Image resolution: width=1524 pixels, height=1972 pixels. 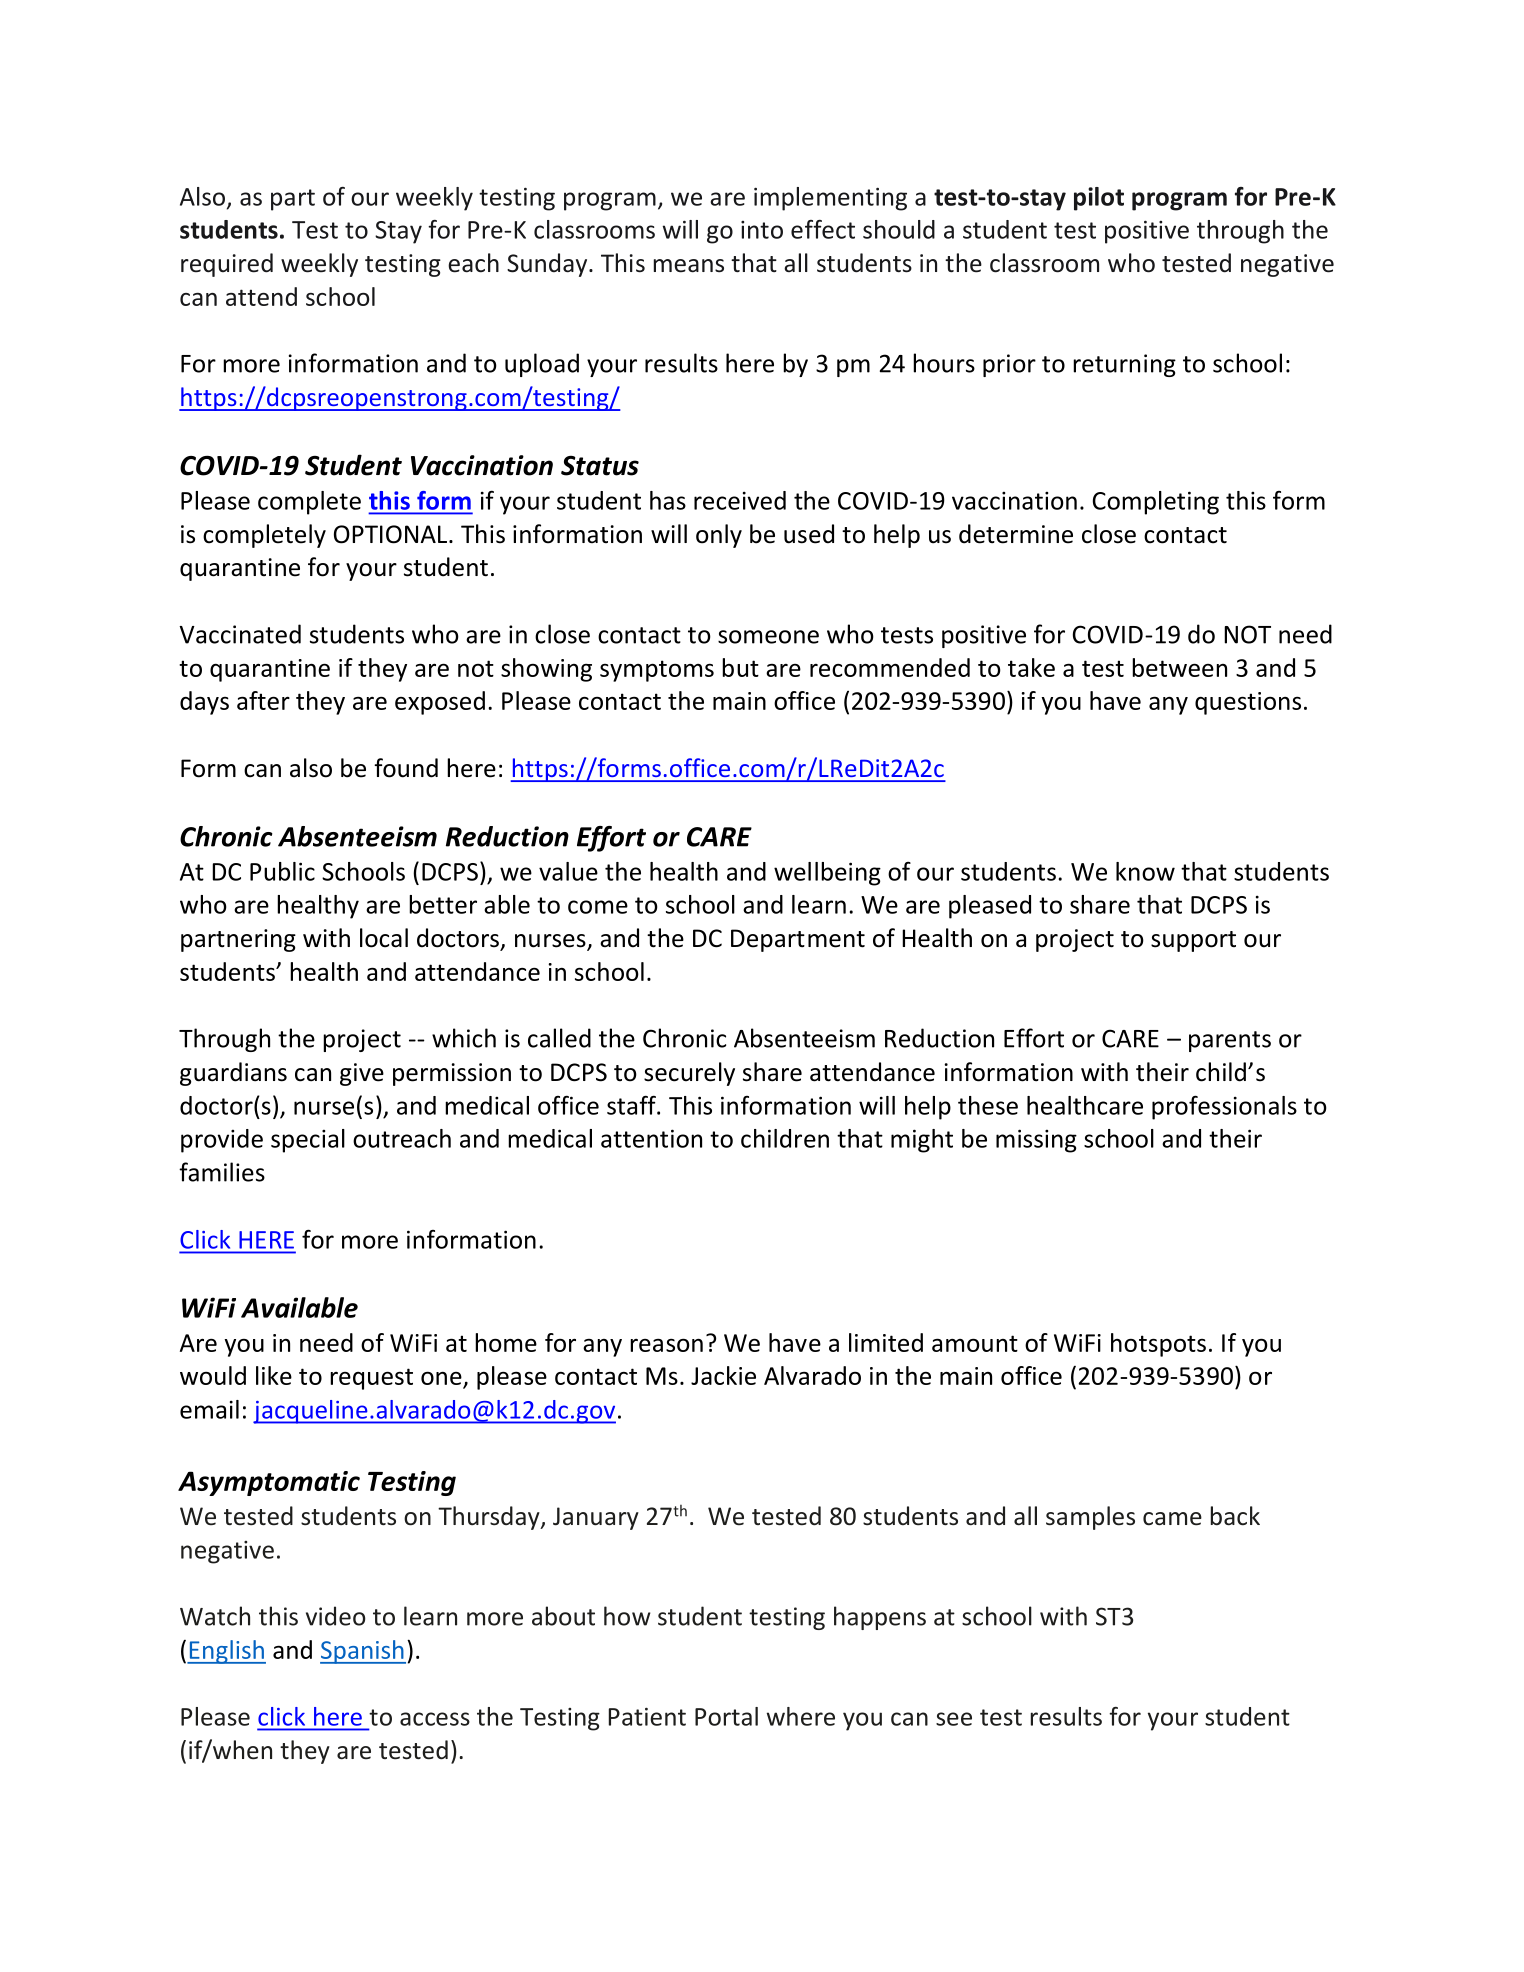 I want to click on Jackie, so click(x=723, y=1375).
